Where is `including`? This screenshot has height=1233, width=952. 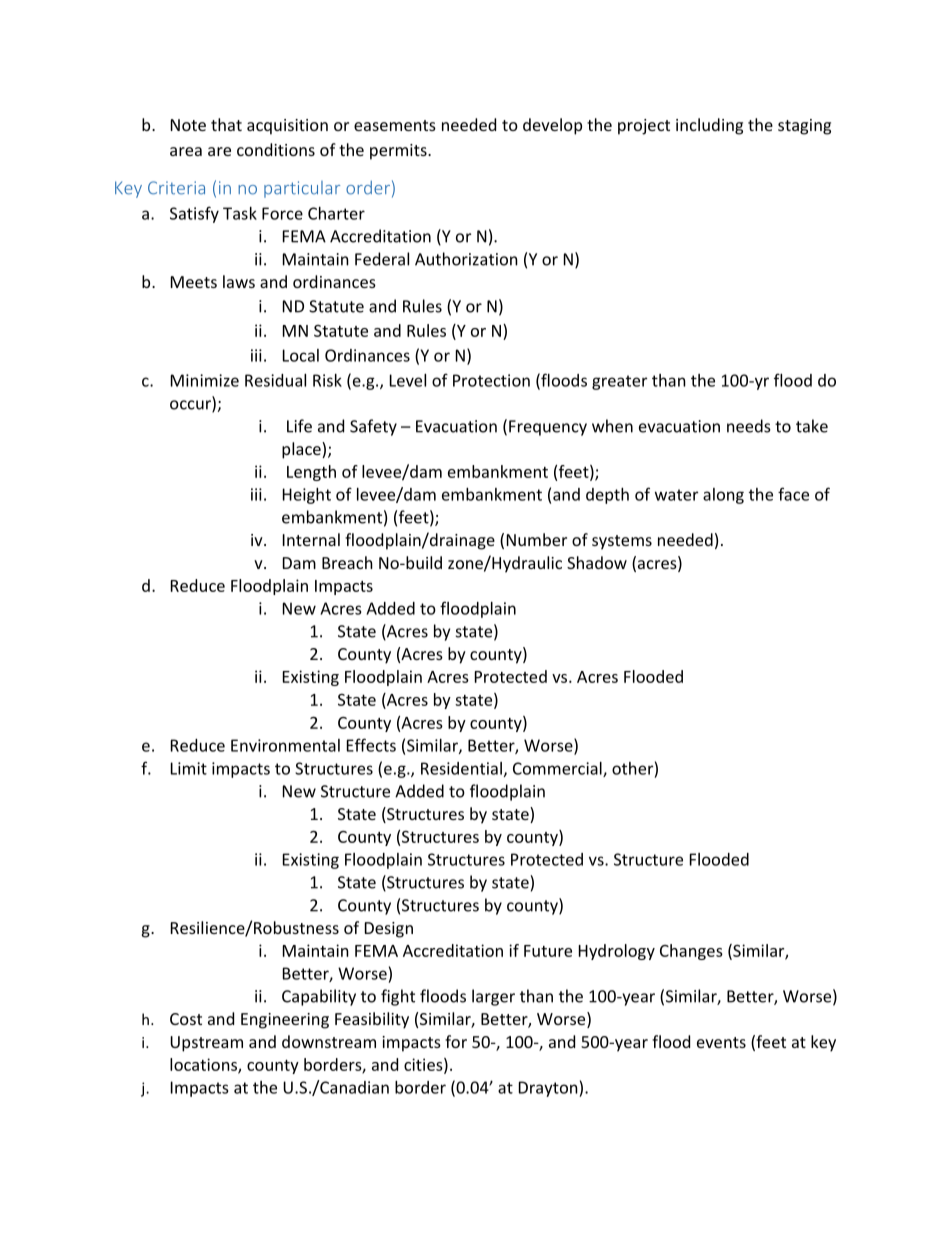
including is located at coordinates (709, 126).
